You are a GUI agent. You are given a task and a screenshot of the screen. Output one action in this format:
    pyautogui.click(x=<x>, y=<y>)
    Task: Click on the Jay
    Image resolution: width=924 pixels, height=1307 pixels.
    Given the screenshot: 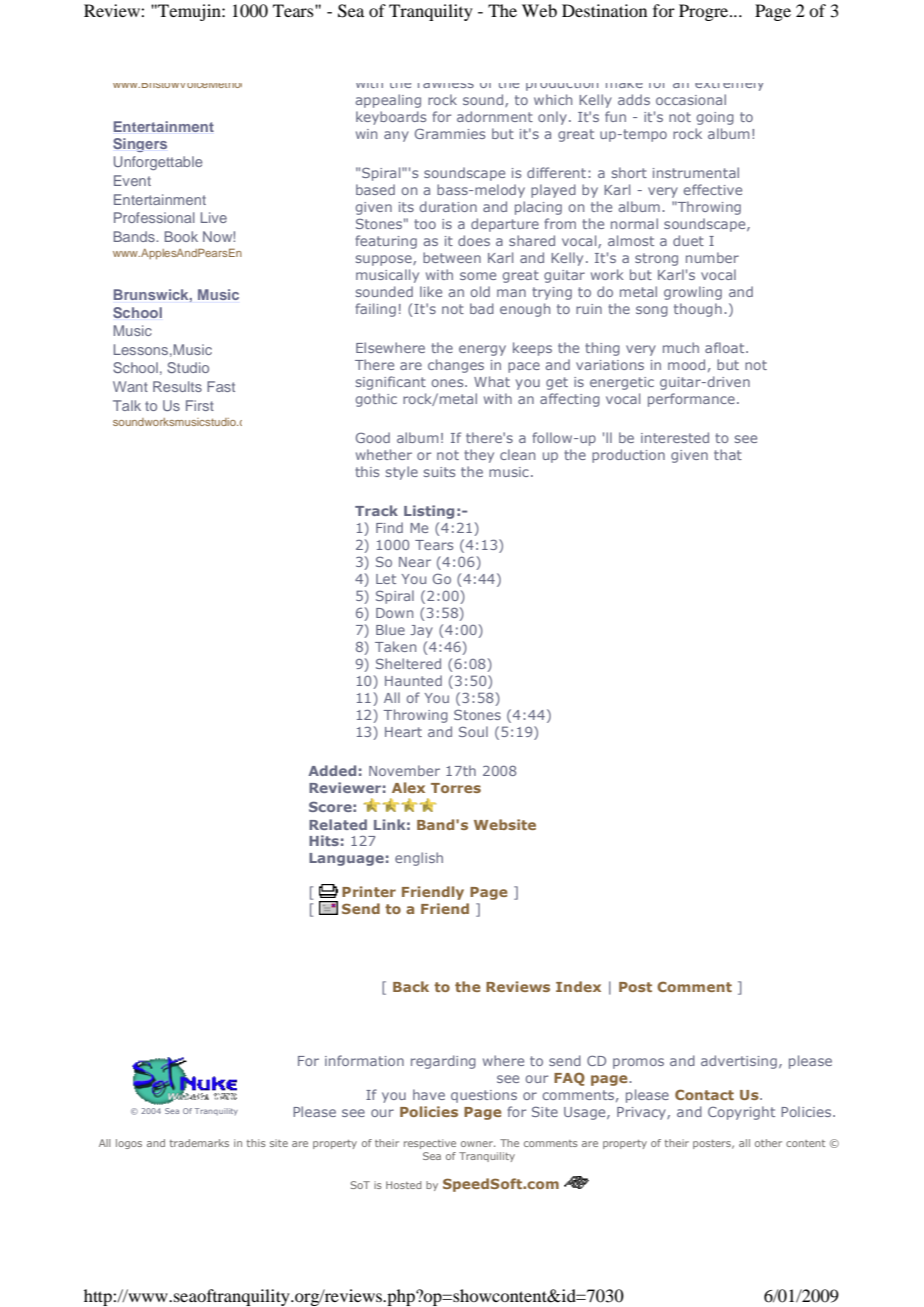 What is the action you would take?
    pyautogui.click(x=421, y=631)
